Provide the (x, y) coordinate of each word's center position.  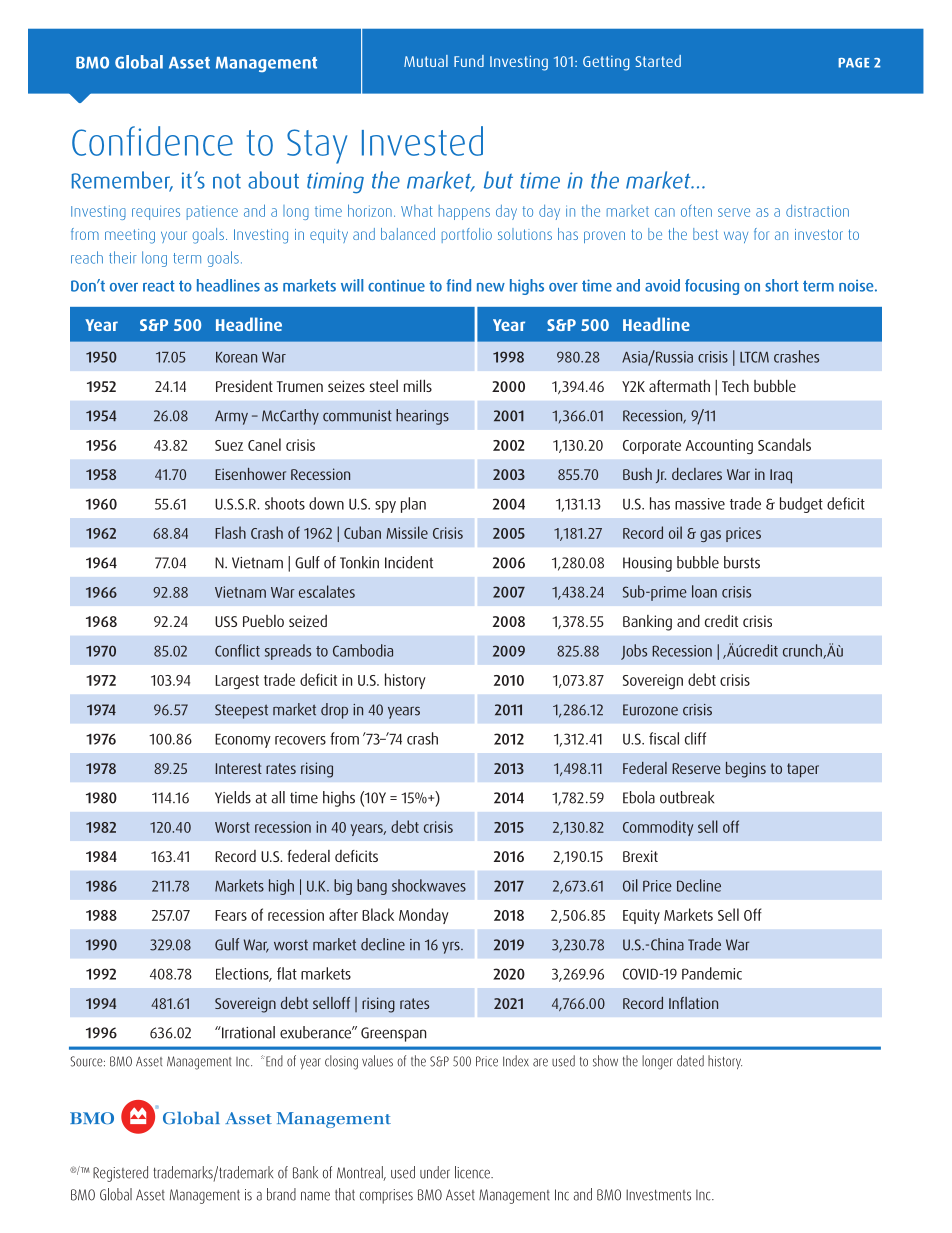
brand (281, 1194)
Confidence (152, 141)
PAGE (854, 63)
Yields (233, 797)
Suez (229, 445)
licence (473, 1172)
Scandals (784, 444)
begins (746, 770)
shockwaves (429, 885)
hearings (422, 417)
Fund (469, 61)
